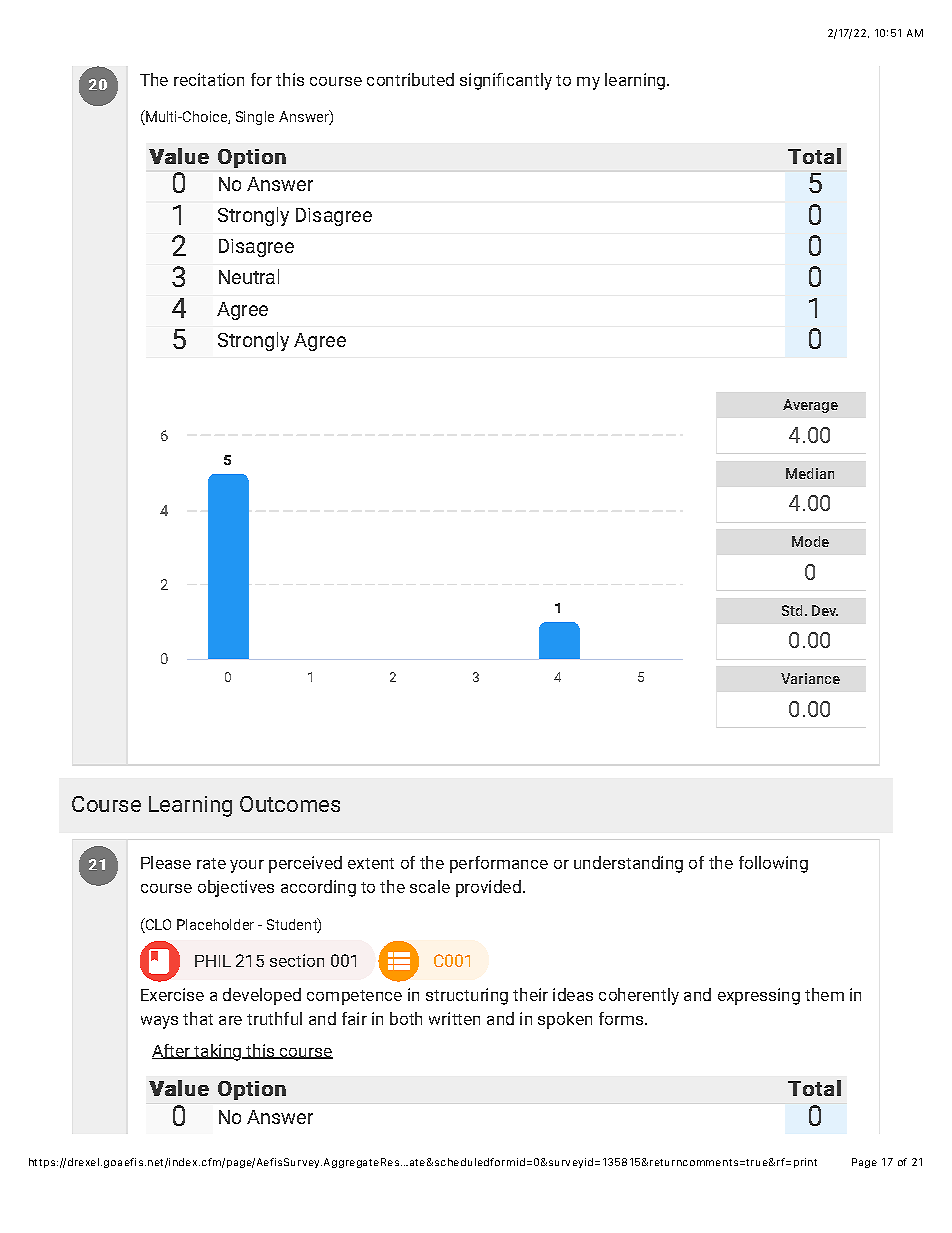 Image resolution: width=952 pixels, height=1233 pixels. What do you see at coordinates (255, 118) in the screenshot?
I see `Single` at bounding box center [255, 118].
